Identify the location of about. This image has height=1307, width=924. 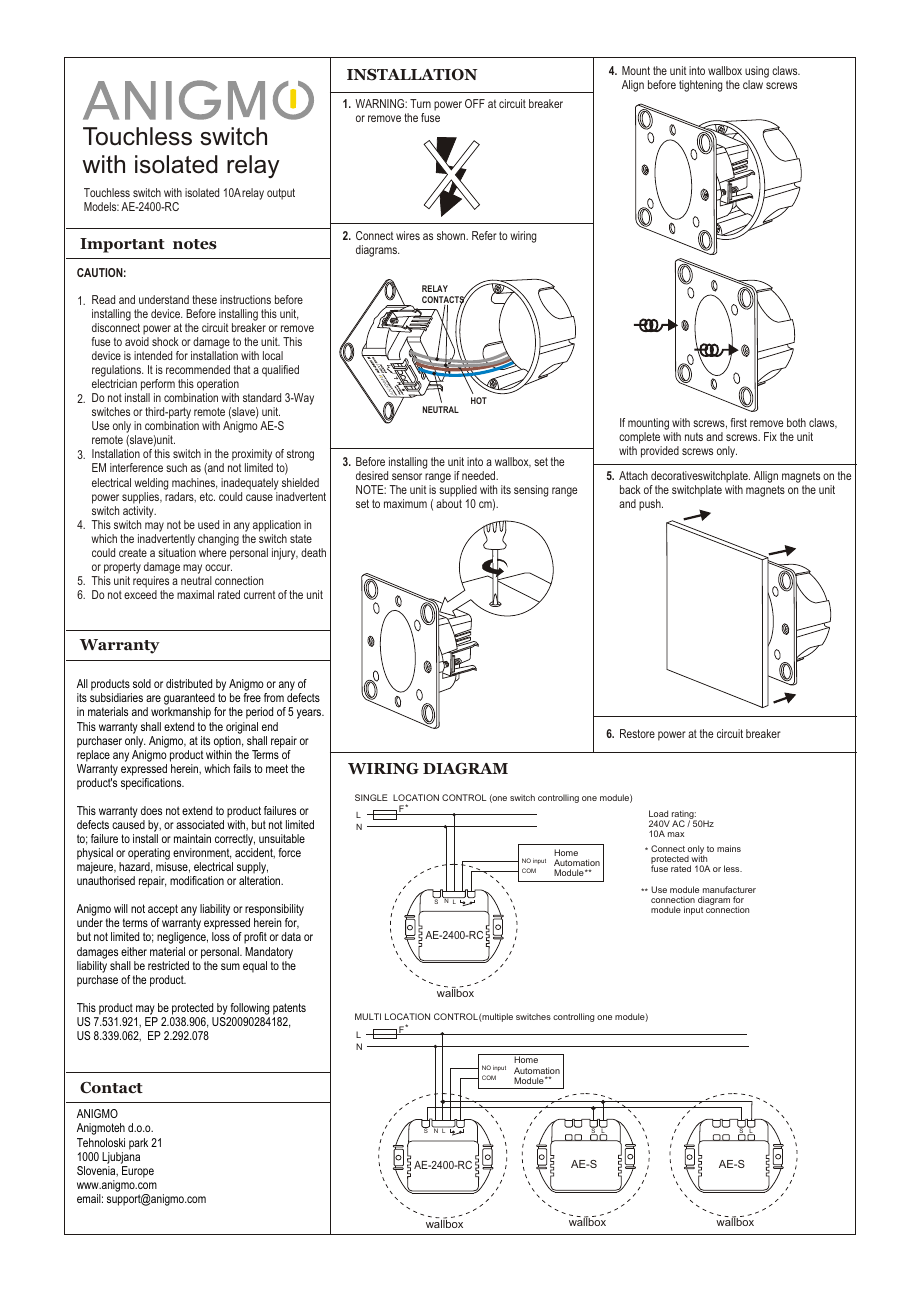
(449, 503).
